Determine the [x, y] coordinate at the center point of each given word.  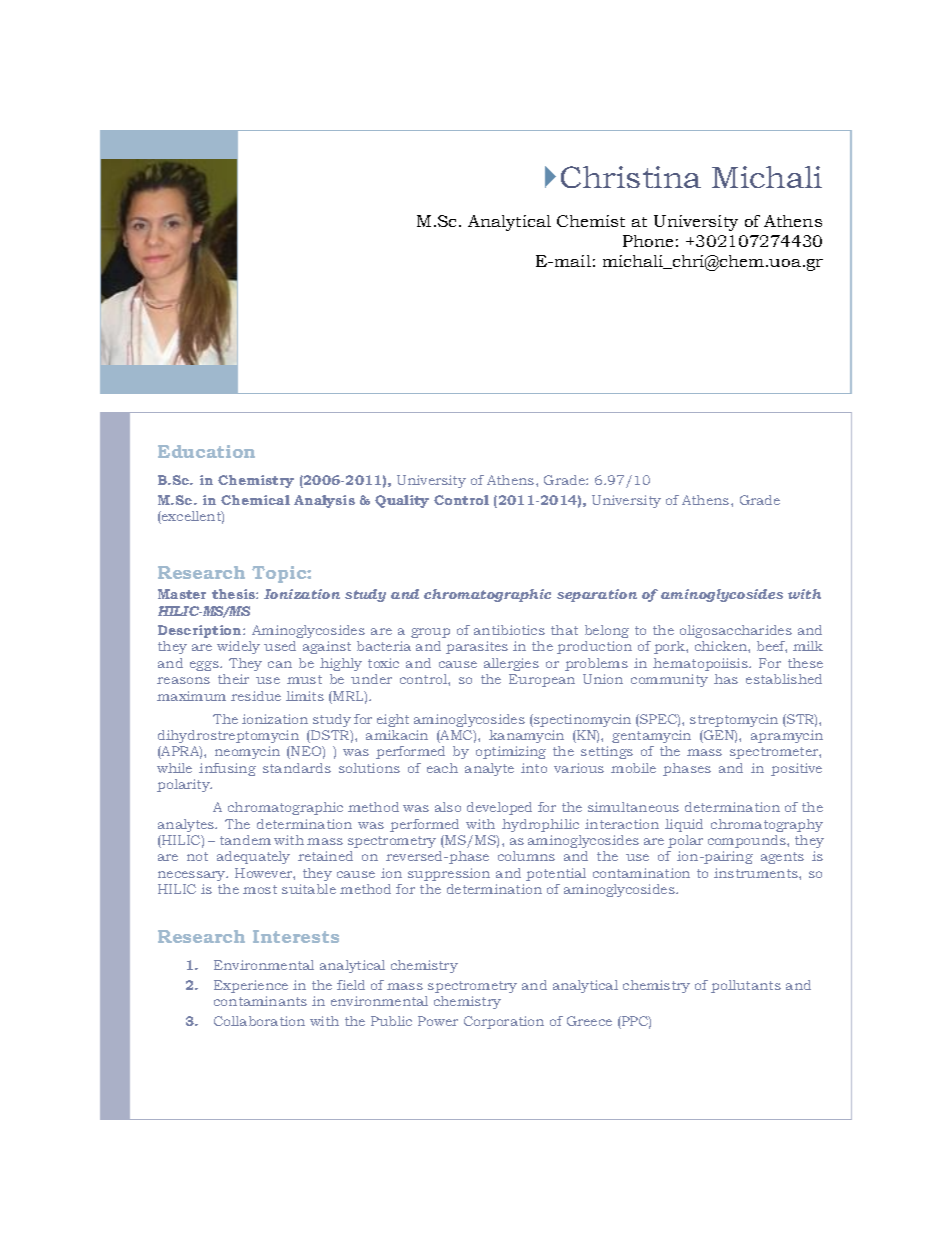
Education [206, 451]
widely [238, 647]
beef [772, 647]
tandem [245, 840]
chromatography [767, 825]
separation [597, 595]
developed [499, 808]
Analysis [324, 501]
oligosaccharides [736, 631]
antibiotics [509, 630]
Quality [402, 501]
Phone [648, 241]
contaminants [260, 1001]
